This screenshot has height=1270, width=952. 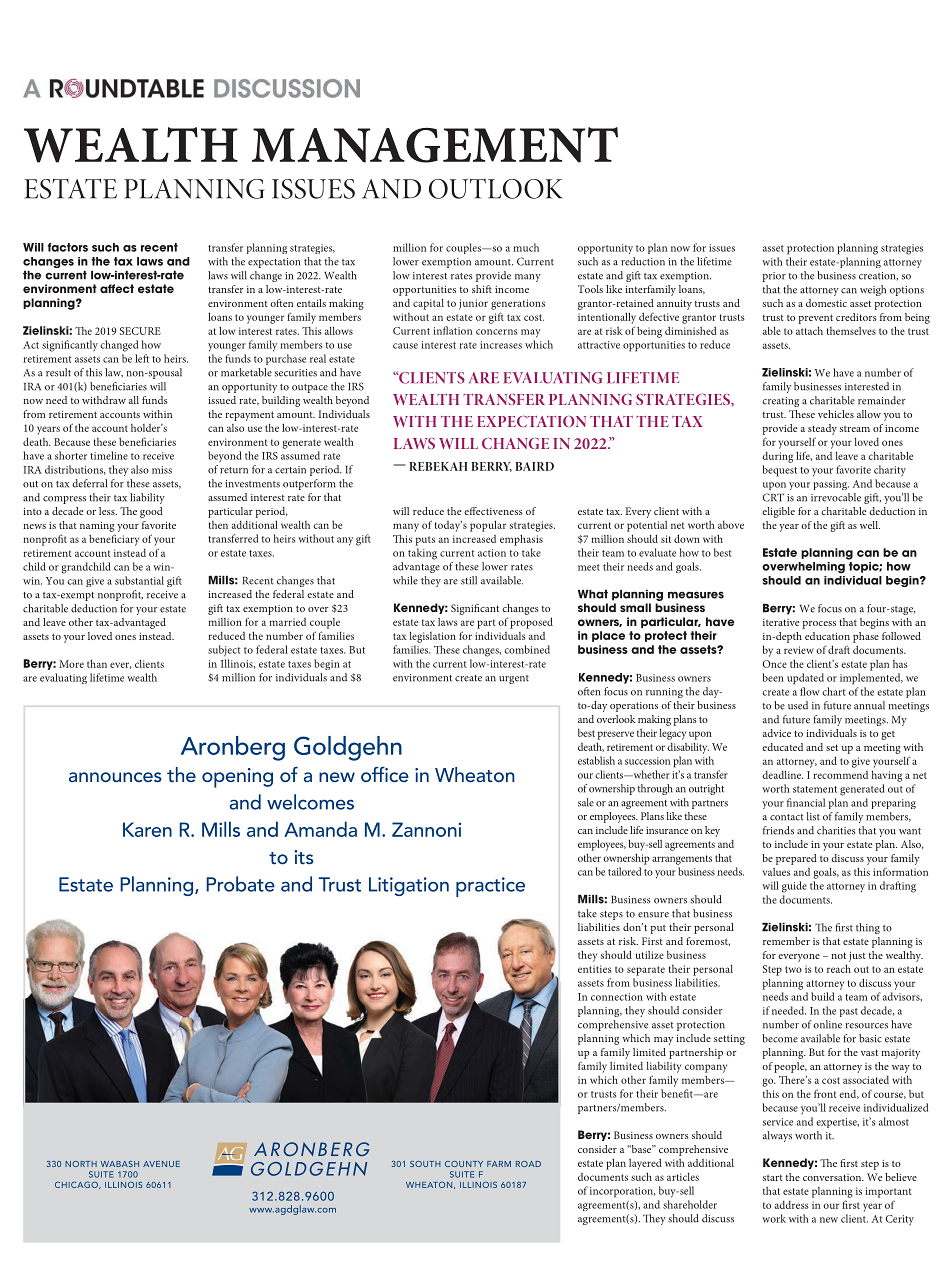 What do you see at coordinates (514, 679) in the screenshot?
I see `urgent` at bounding box center [514, 679].
